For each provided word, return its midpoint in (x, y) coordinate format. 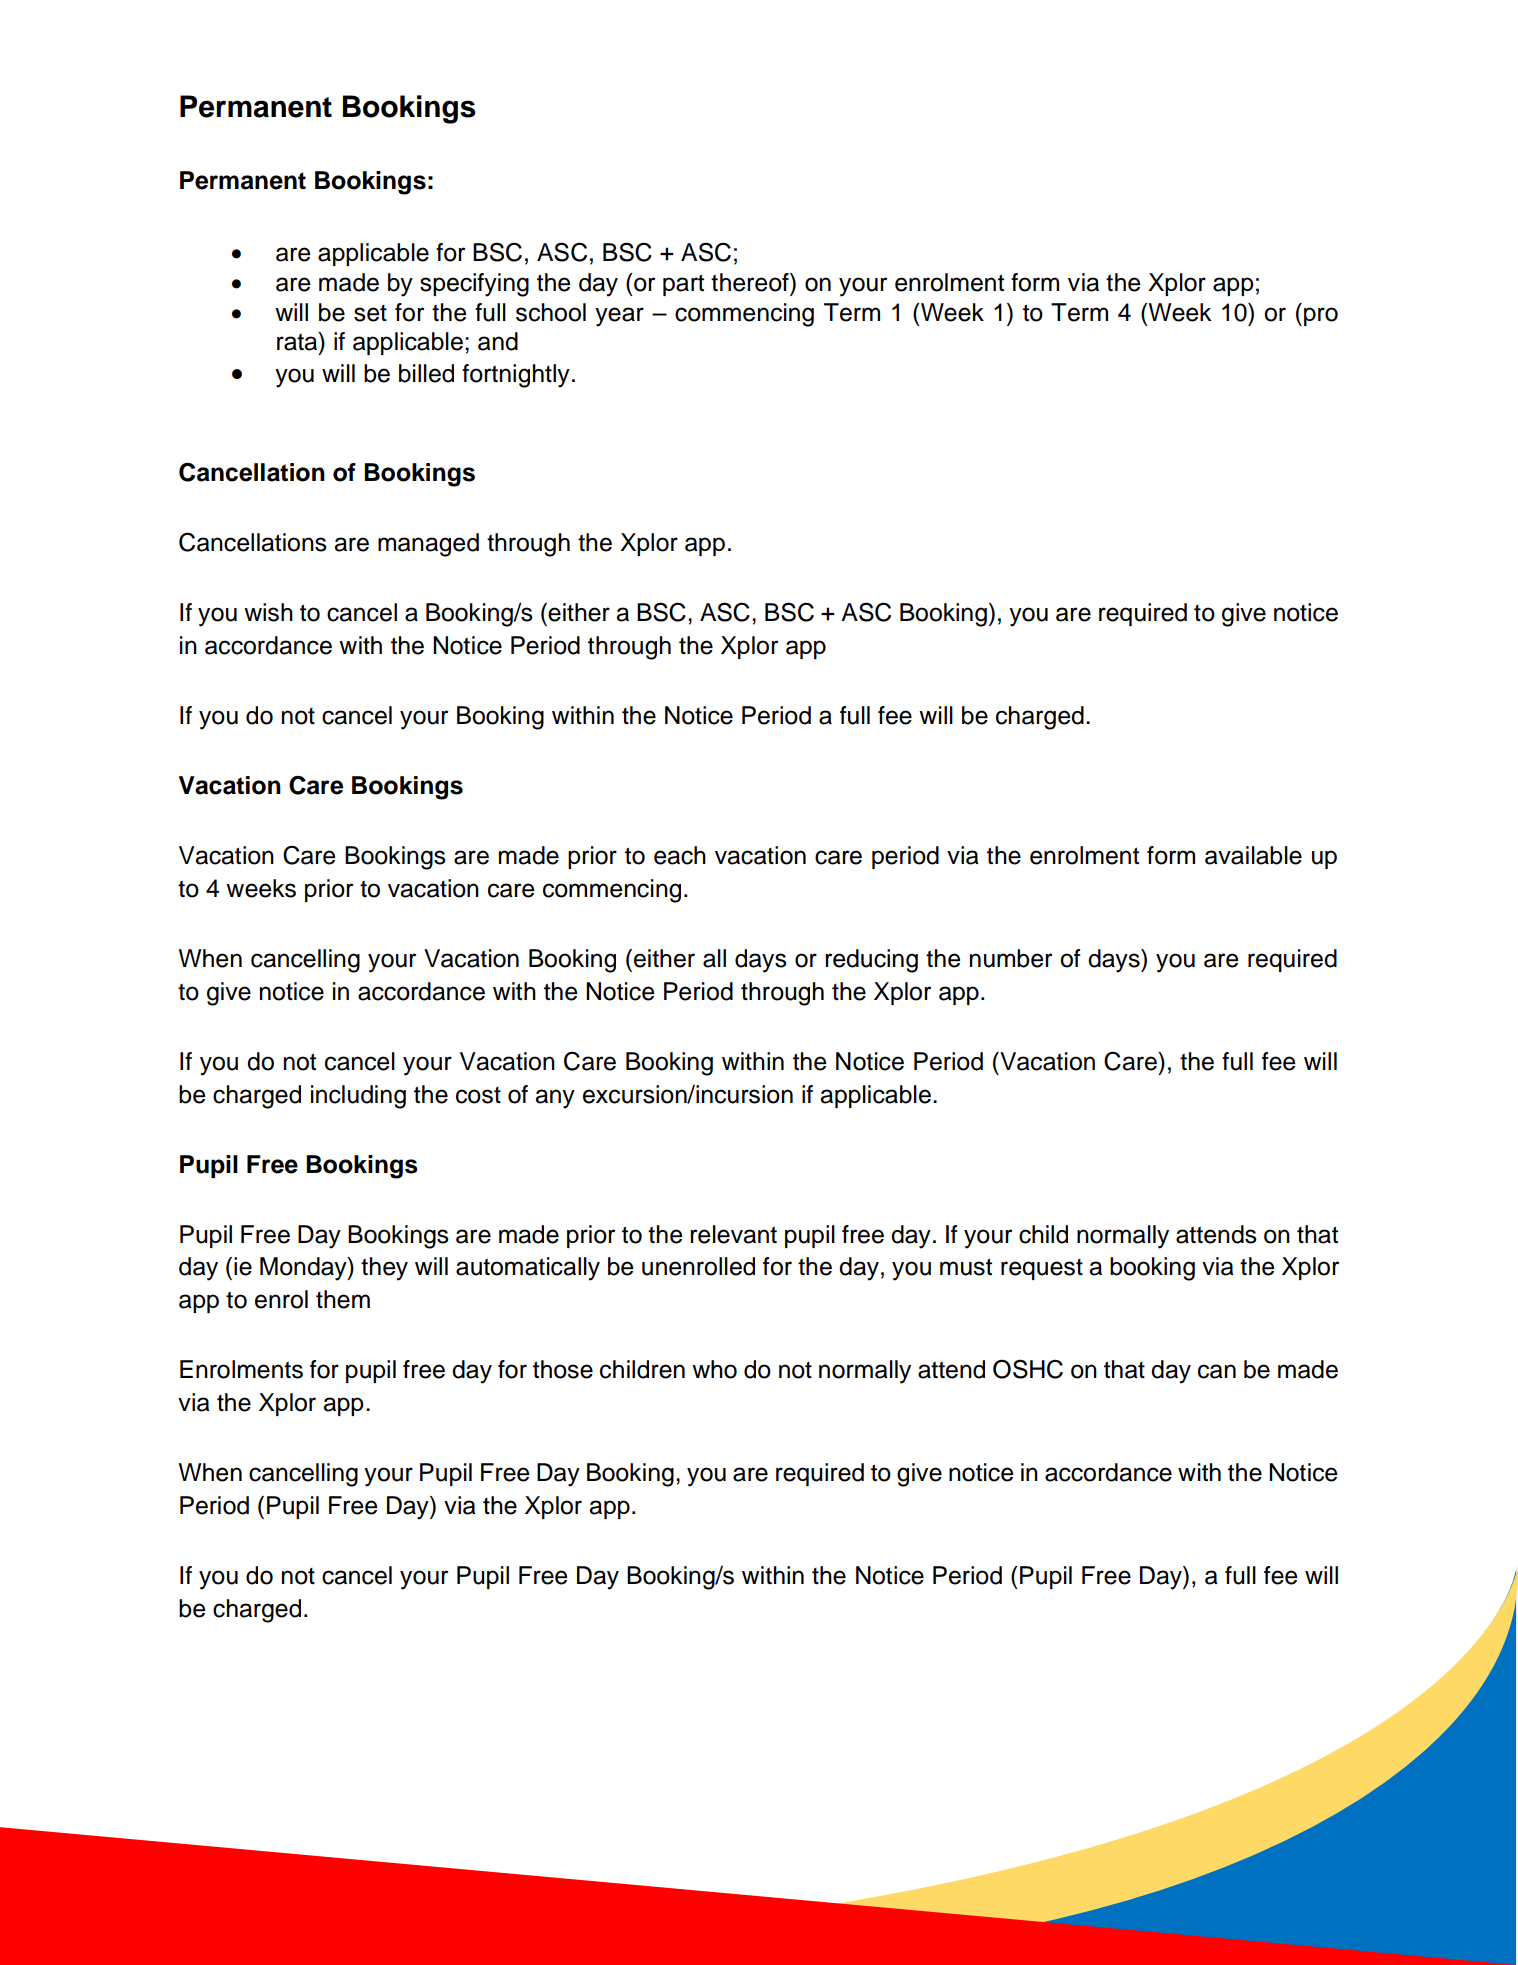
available (1253, 855)
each (680, 855)
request (1042, 1269)
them (343, 1299)
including (358, 1097)
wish (268, 612)
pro (1321, 316)
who (714, 1369)
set (370, 313)
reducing (871, 961)
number (1011, 958)
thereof (751, 282)
